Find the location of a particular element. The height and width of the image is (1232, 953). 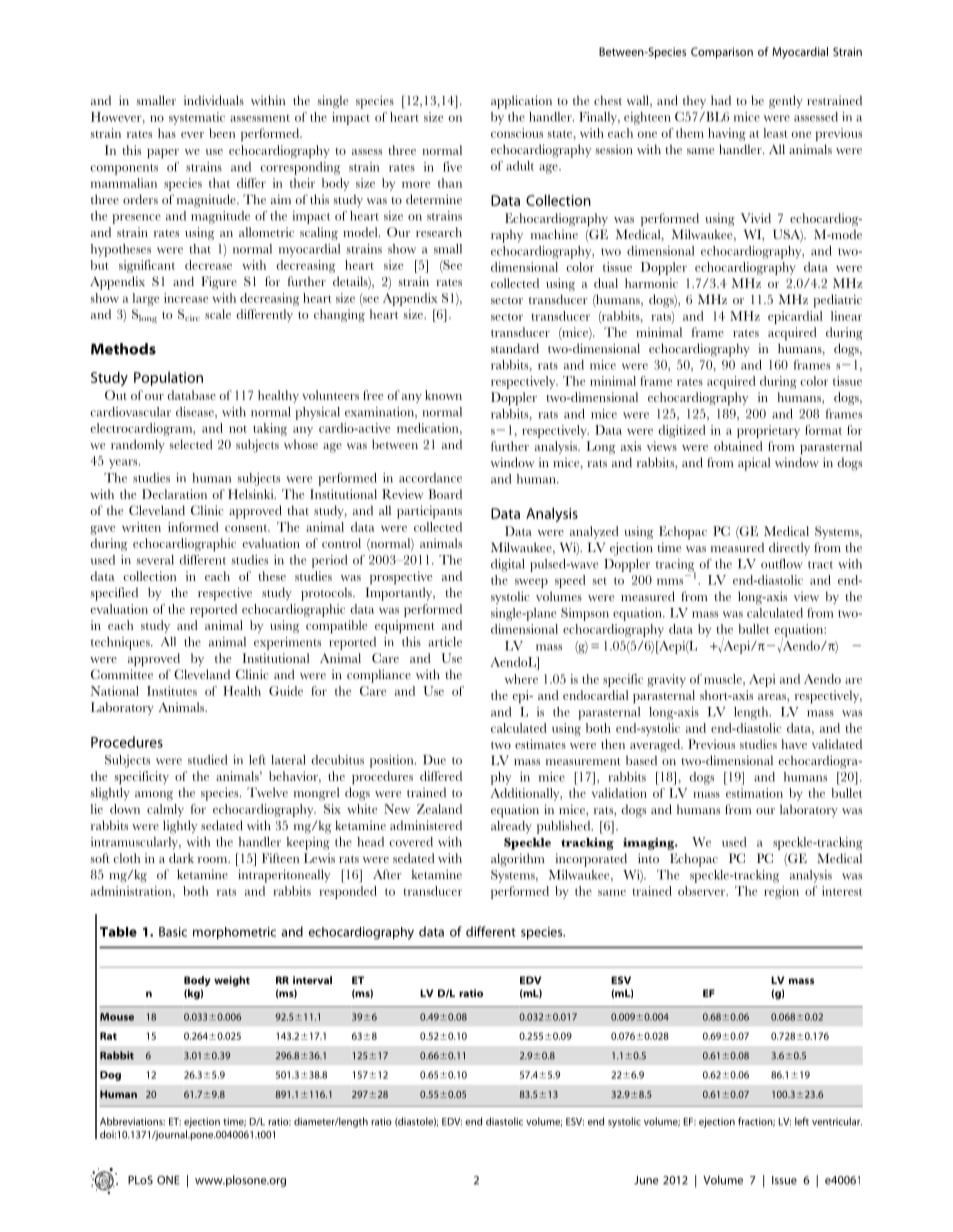

gently is located at coordinates (786, 102).
